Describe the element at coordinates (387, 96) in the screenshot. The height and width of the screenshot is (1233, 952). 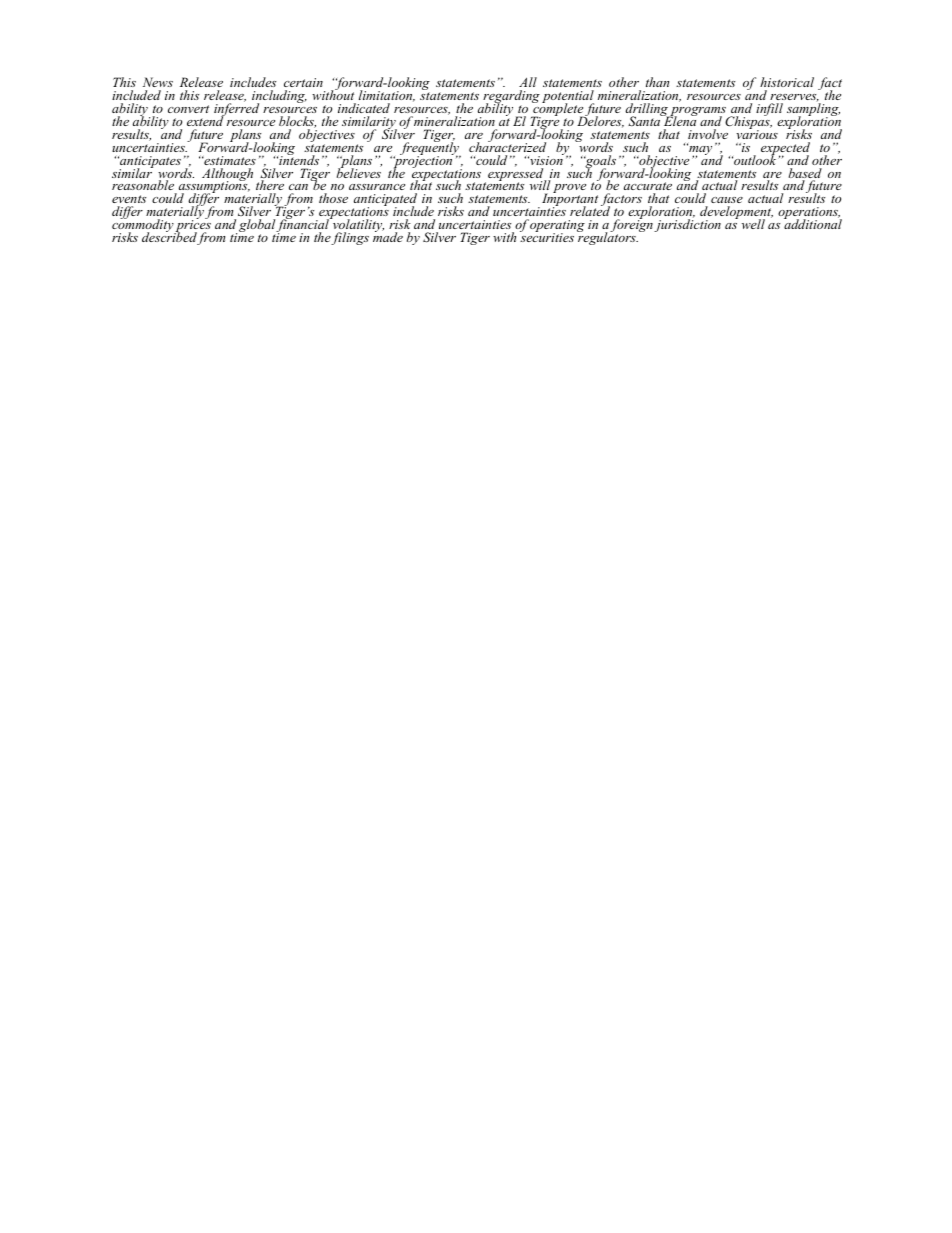
I see `limitation` at that location.
